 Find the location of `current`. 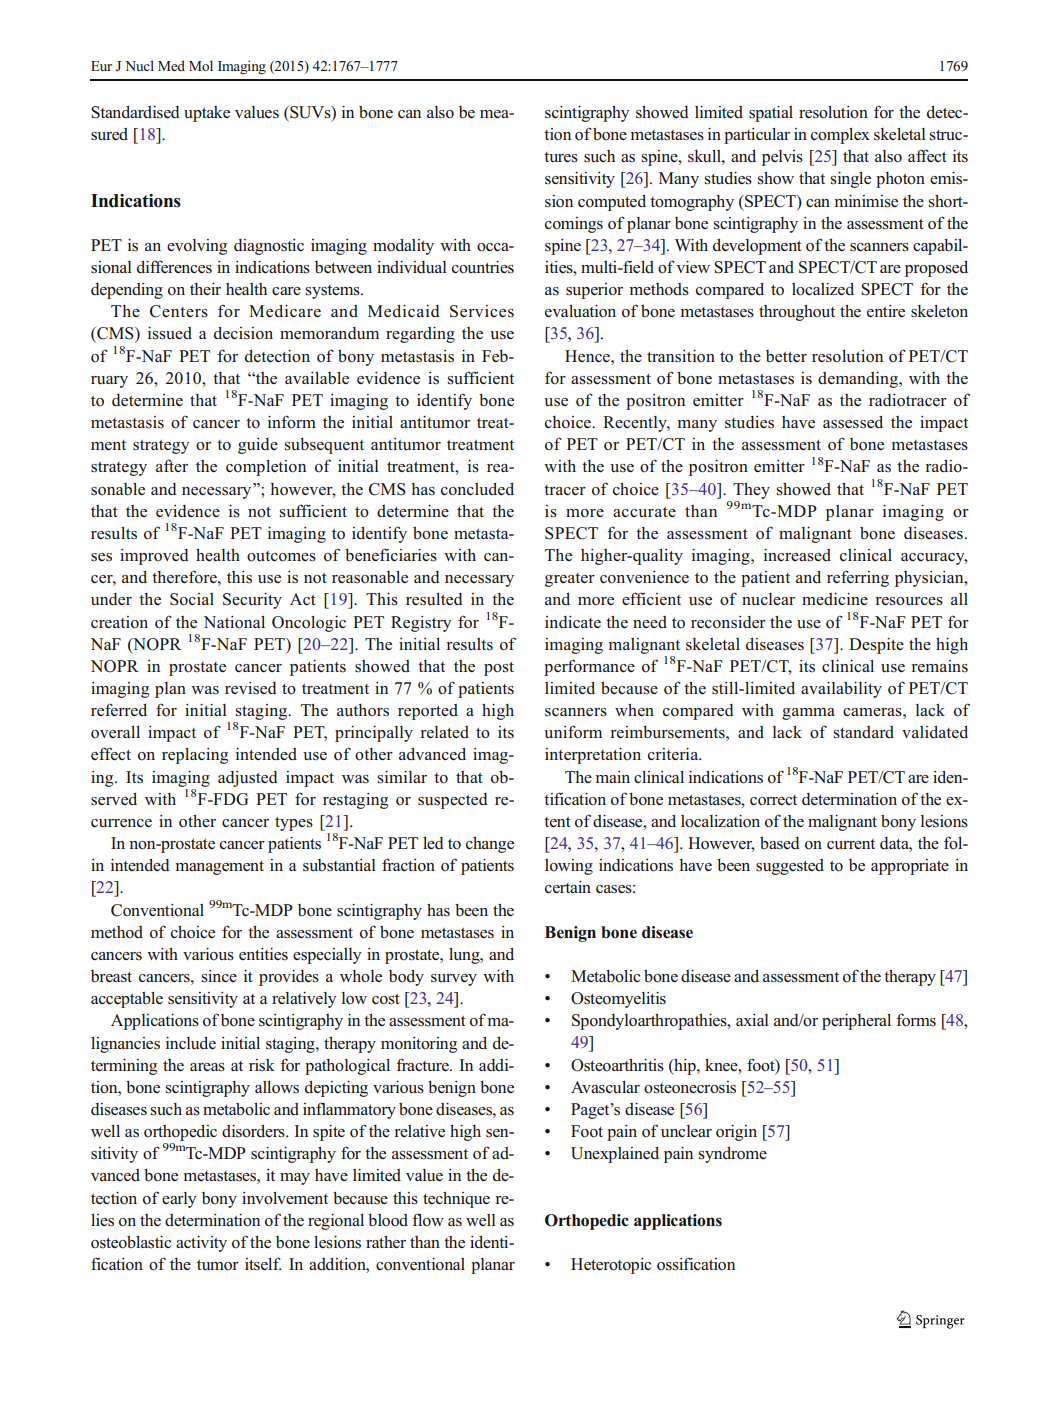

current is located at coordinates (851, 844).
